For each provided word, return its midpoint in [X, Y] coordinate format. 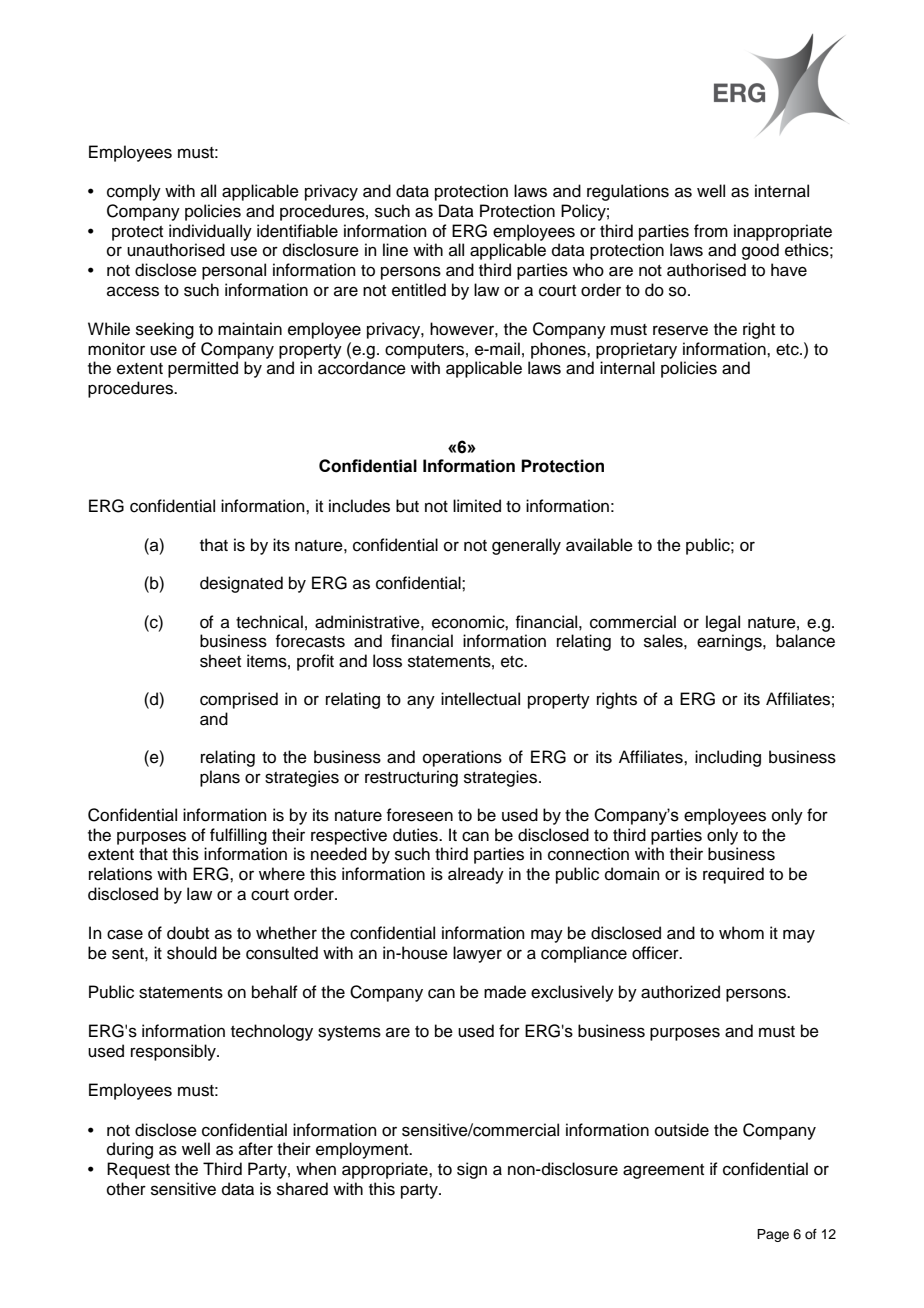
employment [363, 1150]
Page [773, 1235]
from [711, 231]
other [126, 1189]
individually [210, 232]
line [395, 250]
